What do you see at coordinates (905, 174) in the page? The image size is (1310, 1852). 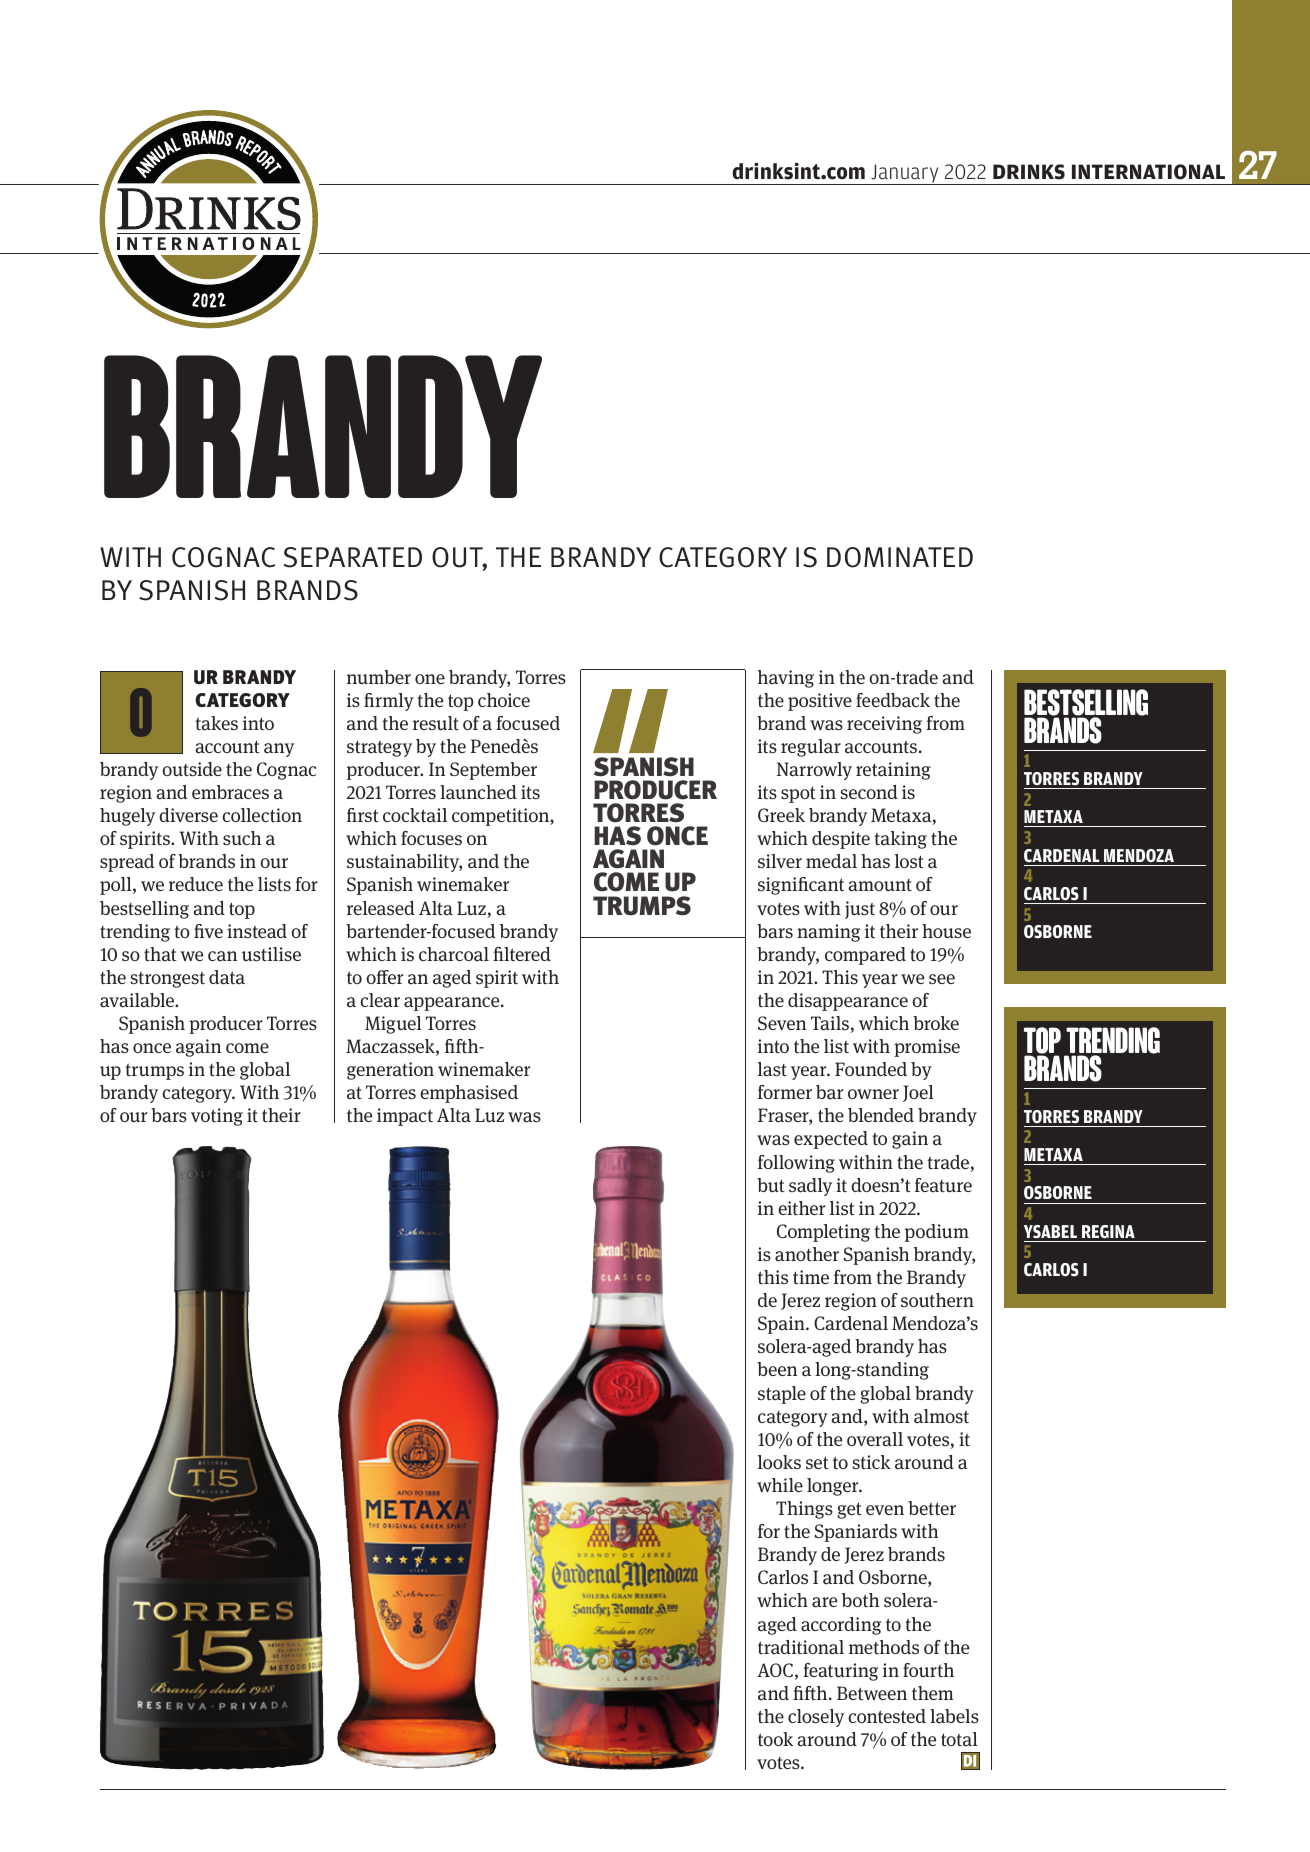 I see `January` at bounding box center [905, 174].
